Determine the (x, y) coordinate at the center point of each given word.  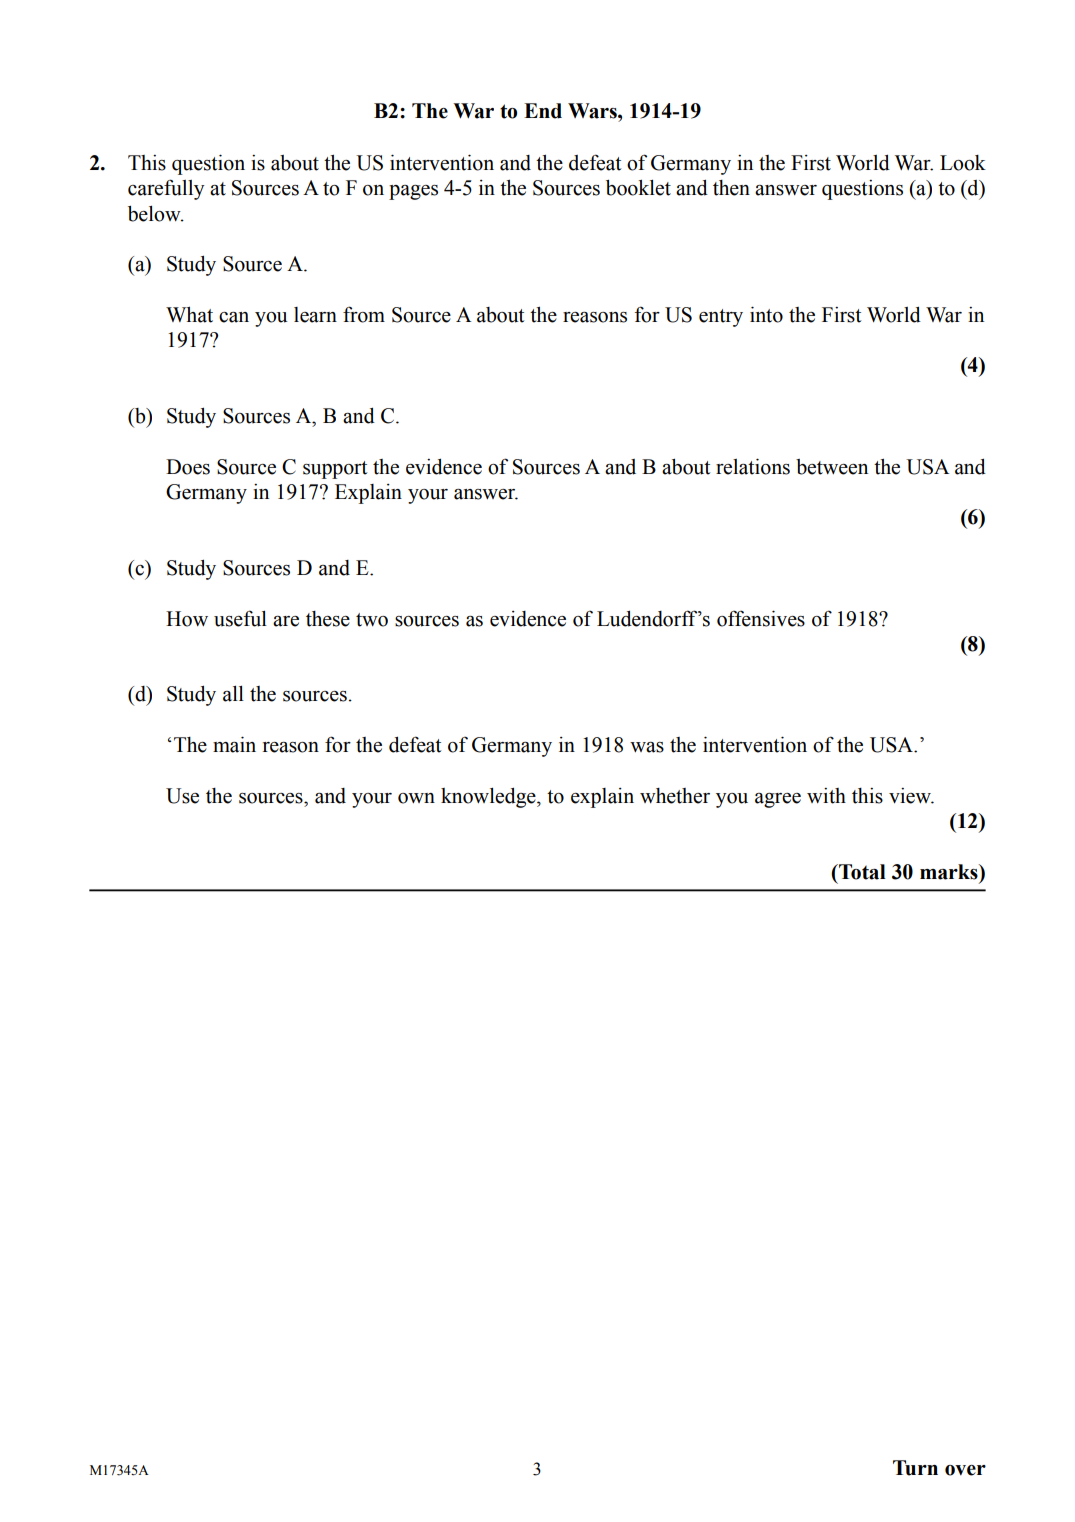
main (234, 744)
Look (963, 163)
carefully (166, 189)
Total (861, 872)
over (965, 1470)
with (826, 796)
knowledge (489, 798)
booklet (638, 188)
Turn (915, 1468)
